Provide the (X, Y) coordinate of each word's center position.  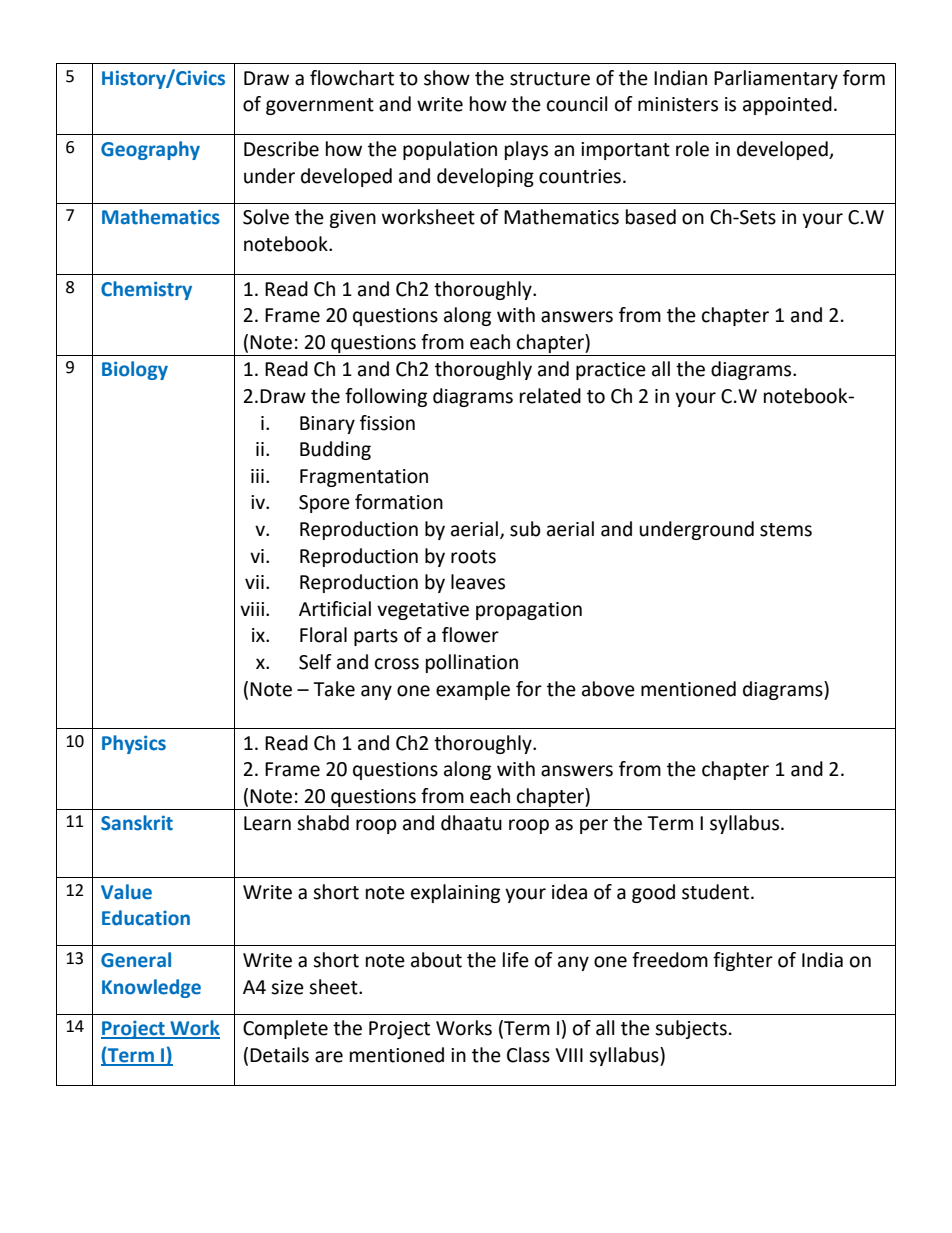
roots (473, 557)
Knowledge (151, 988)
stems (786, 530)
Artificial (335, 609)
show (447, 78)
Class (528, 1055)
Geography (150, 150)
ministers (678, 104)
